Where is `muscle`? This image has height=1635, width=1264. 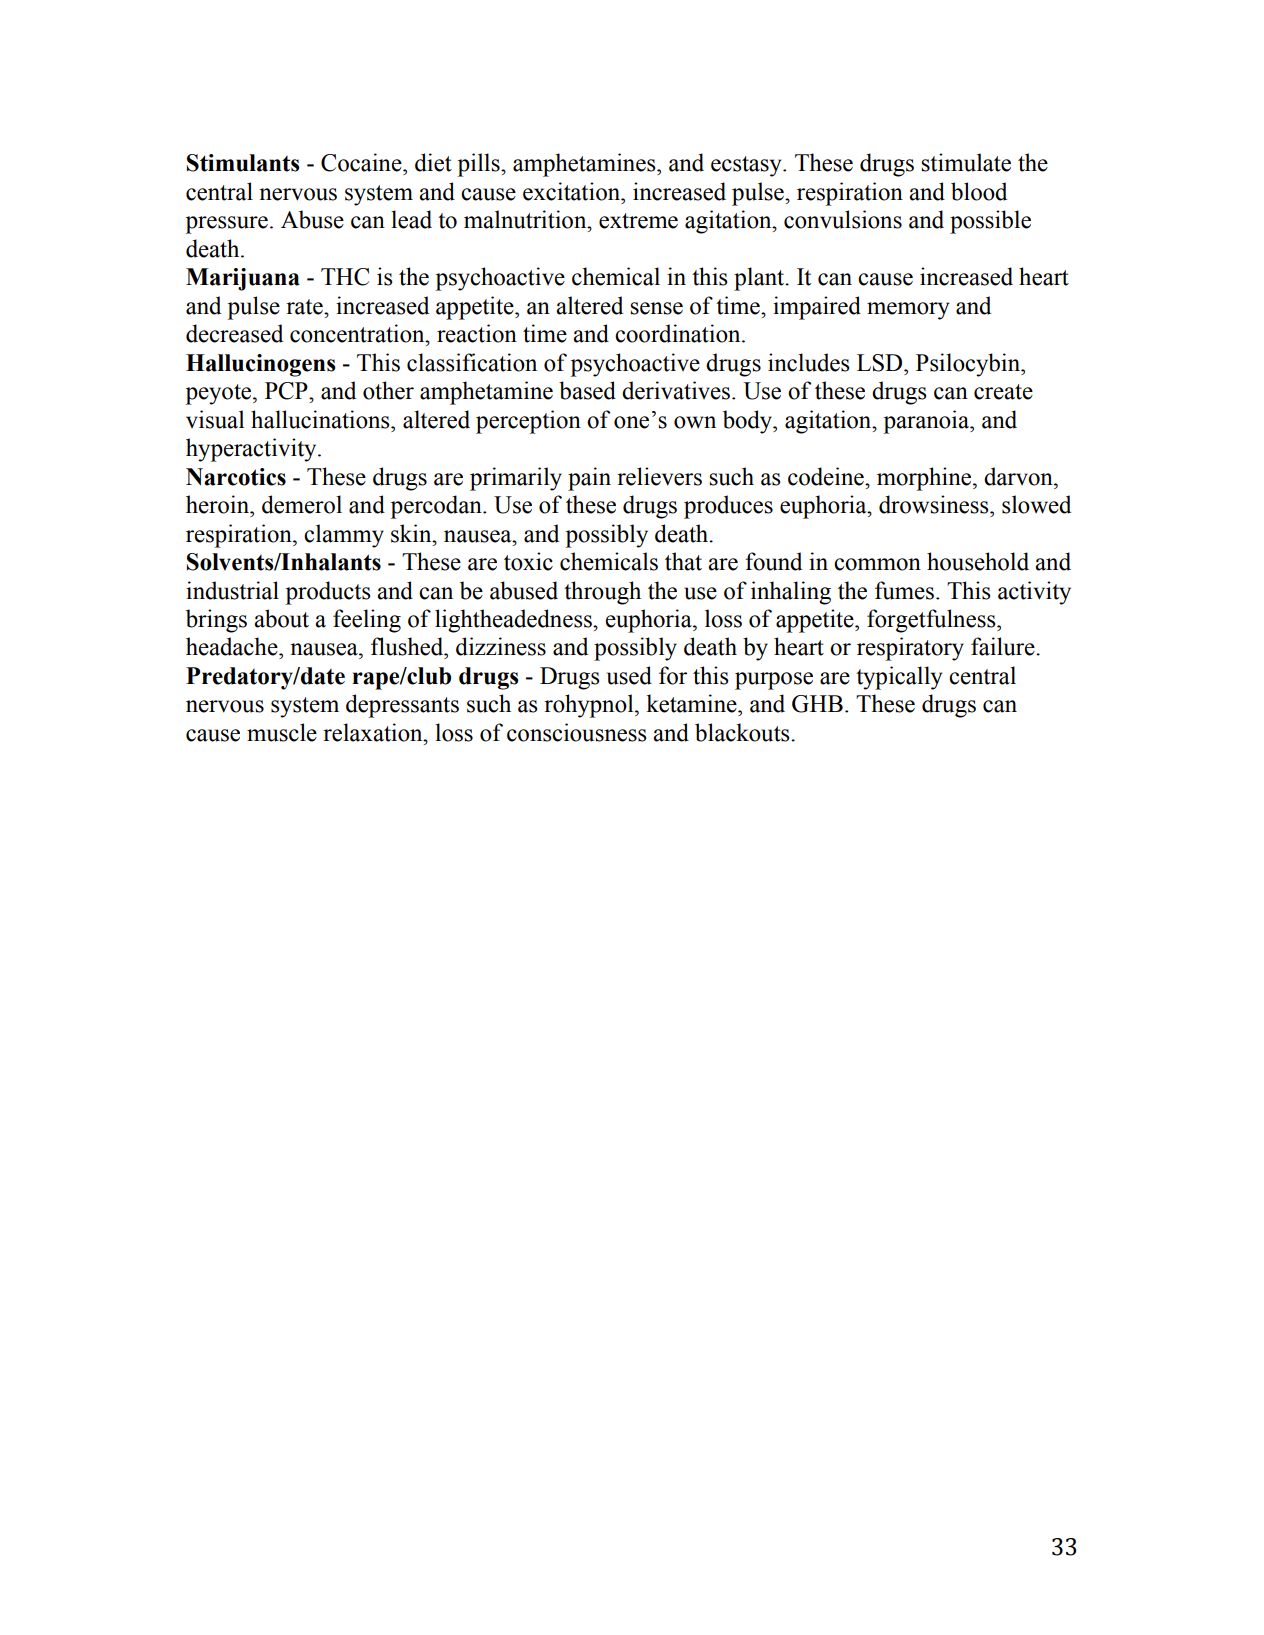 muscle is located at coordinates (282, 732).
